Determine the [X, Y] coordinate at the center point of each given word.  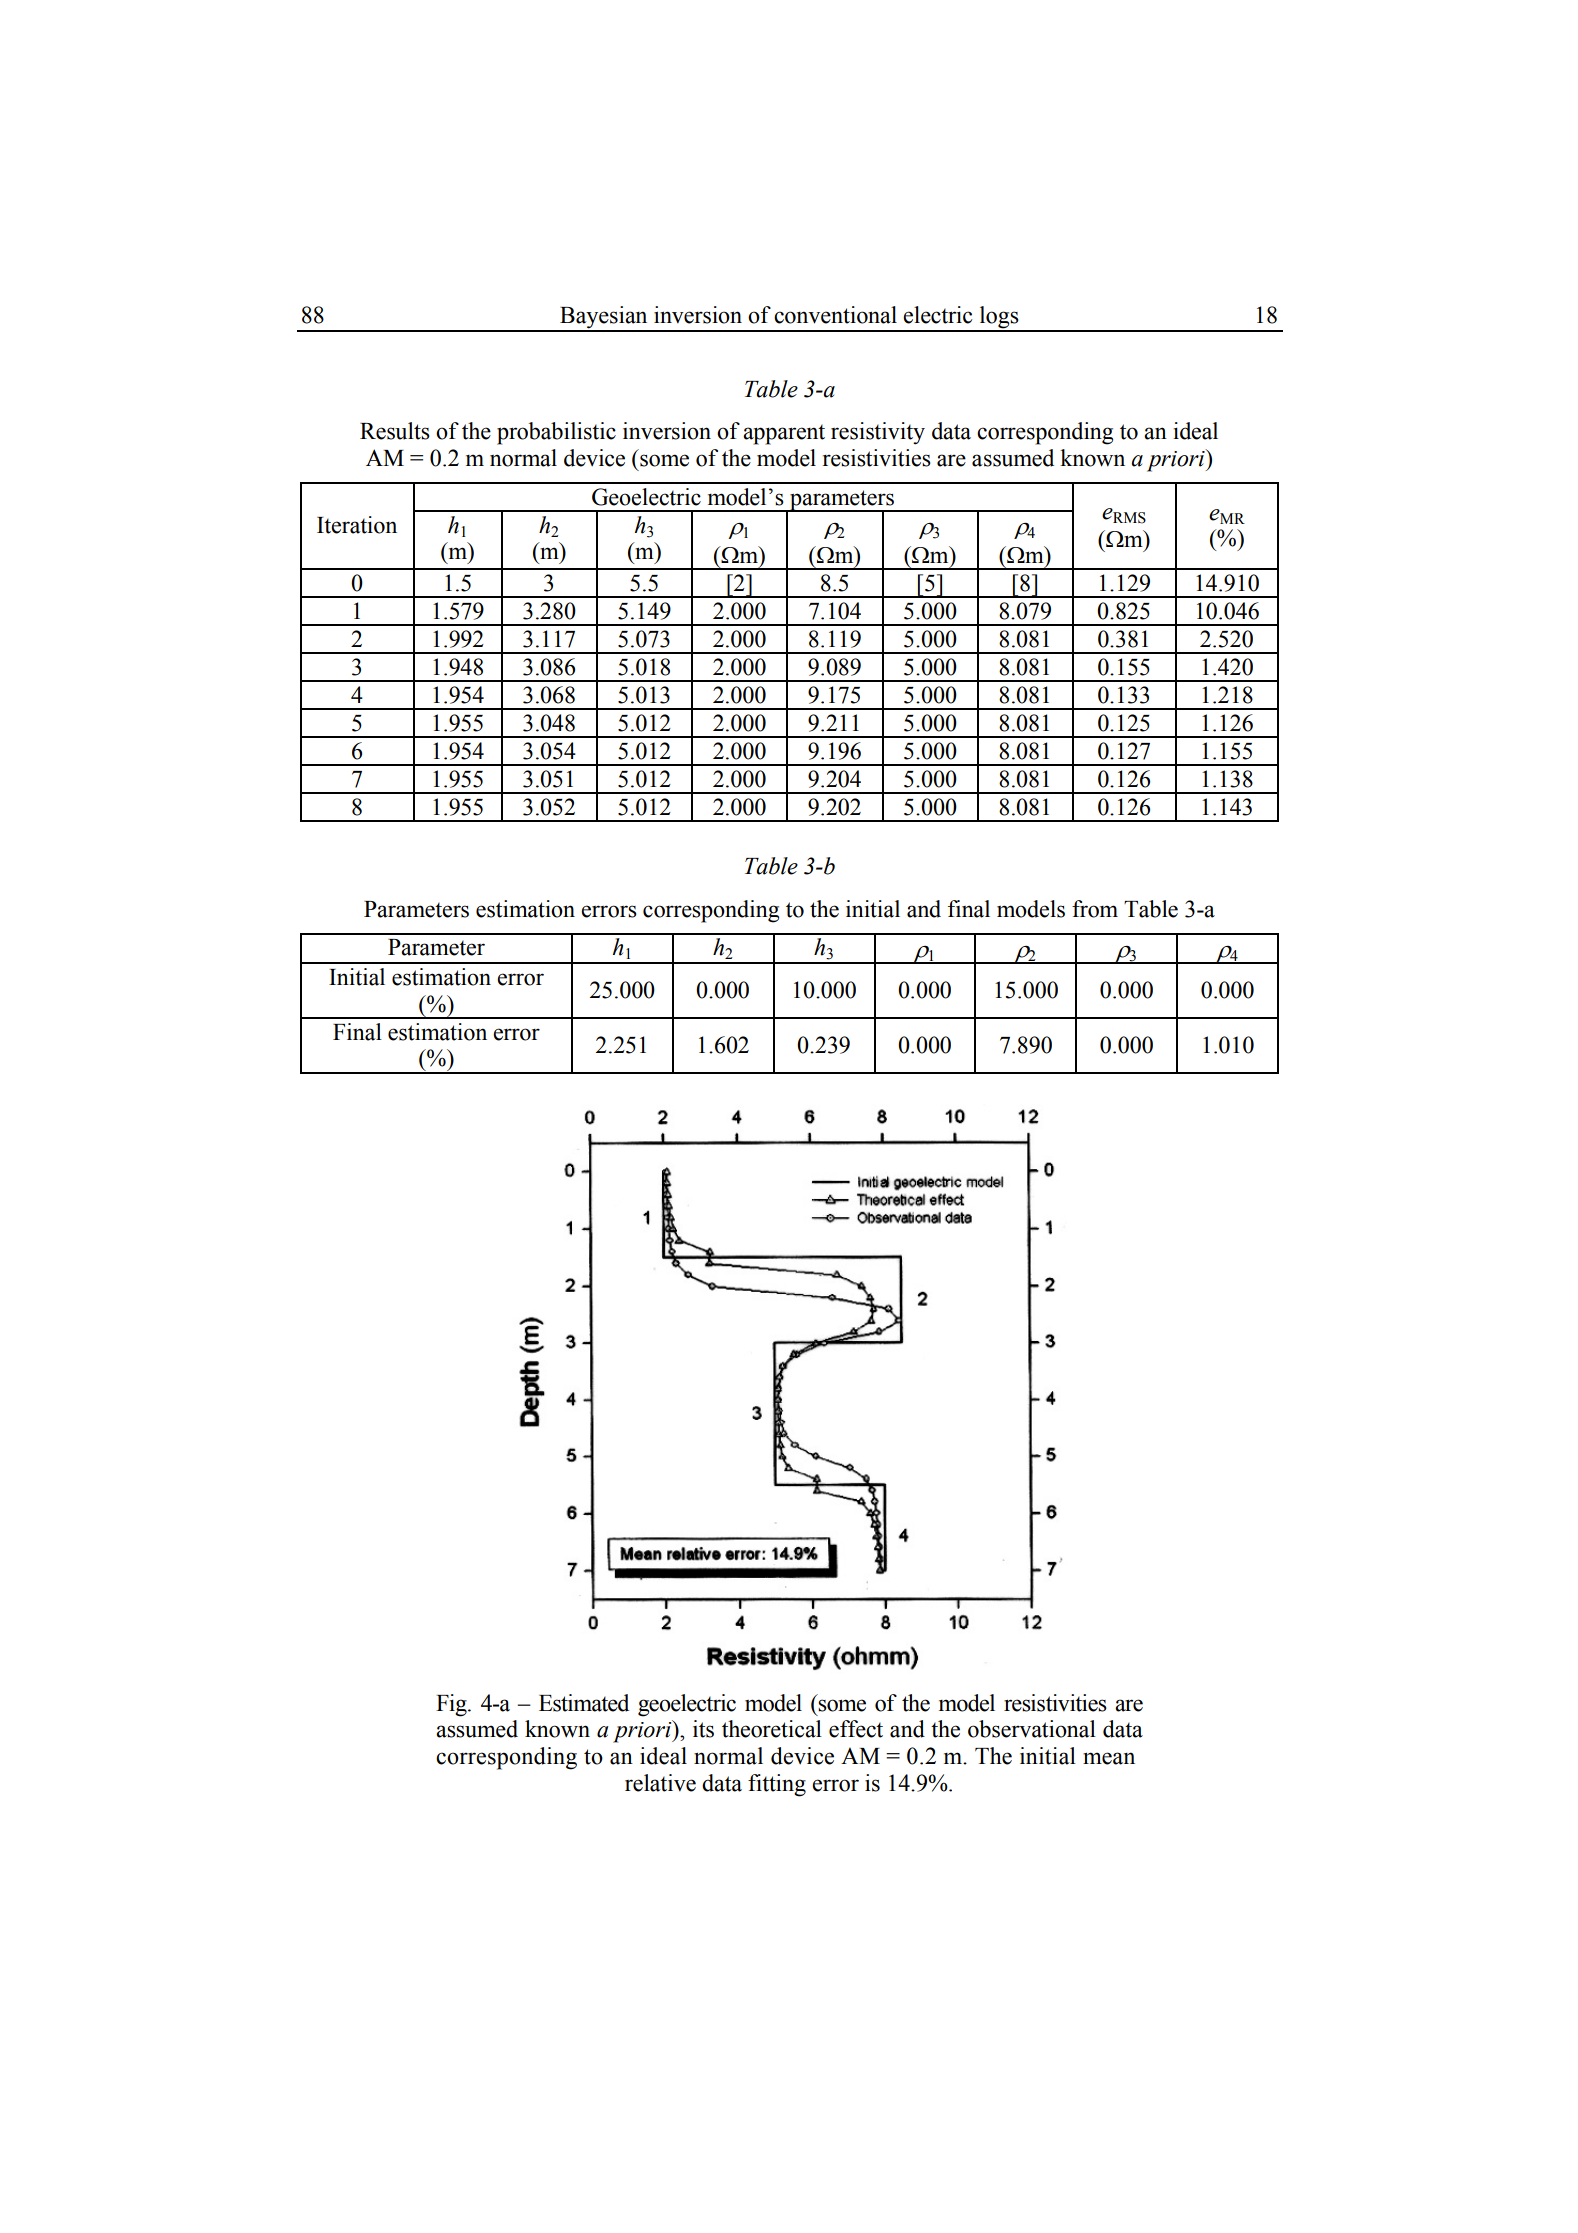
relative [660, 1783]
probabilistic [556, 433]
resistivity [878, 433]
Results [395, 431]
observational [1032, 1729]
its [703, 1729]
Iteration [357, 525]
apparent [784, 434]
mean [1109, 1758]
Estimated [584, 1703]
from [1095, 909]
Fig [452, 1705]
